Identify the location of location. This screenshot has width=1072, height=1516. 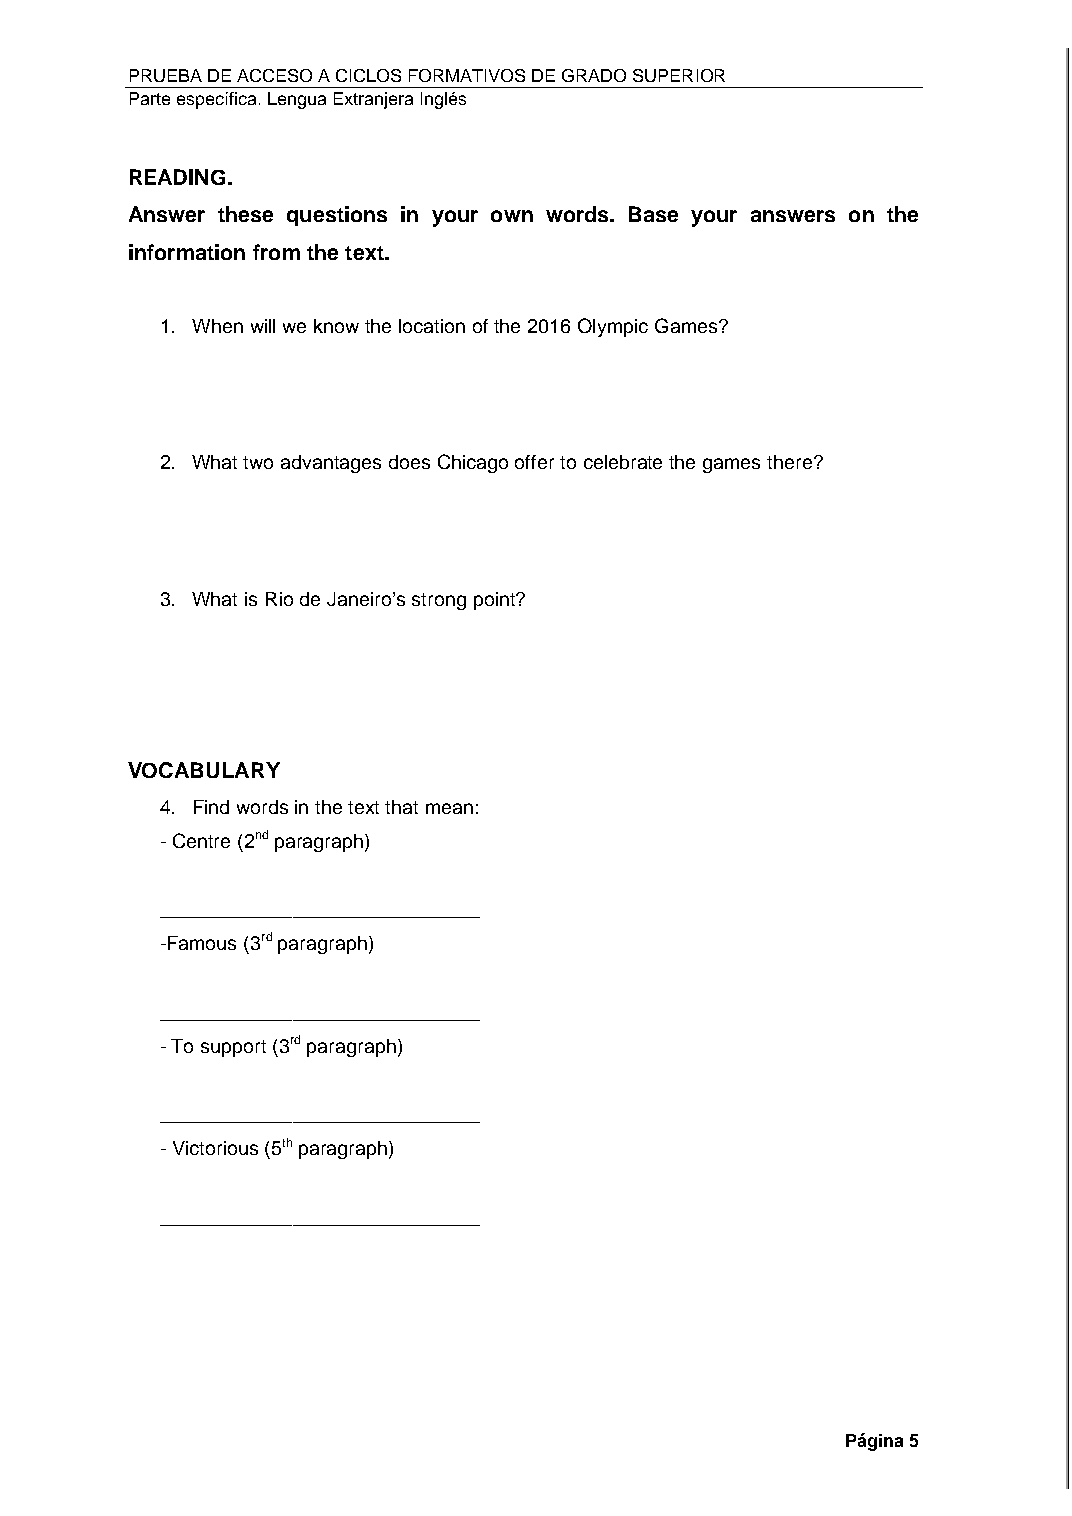
(432, 326).
